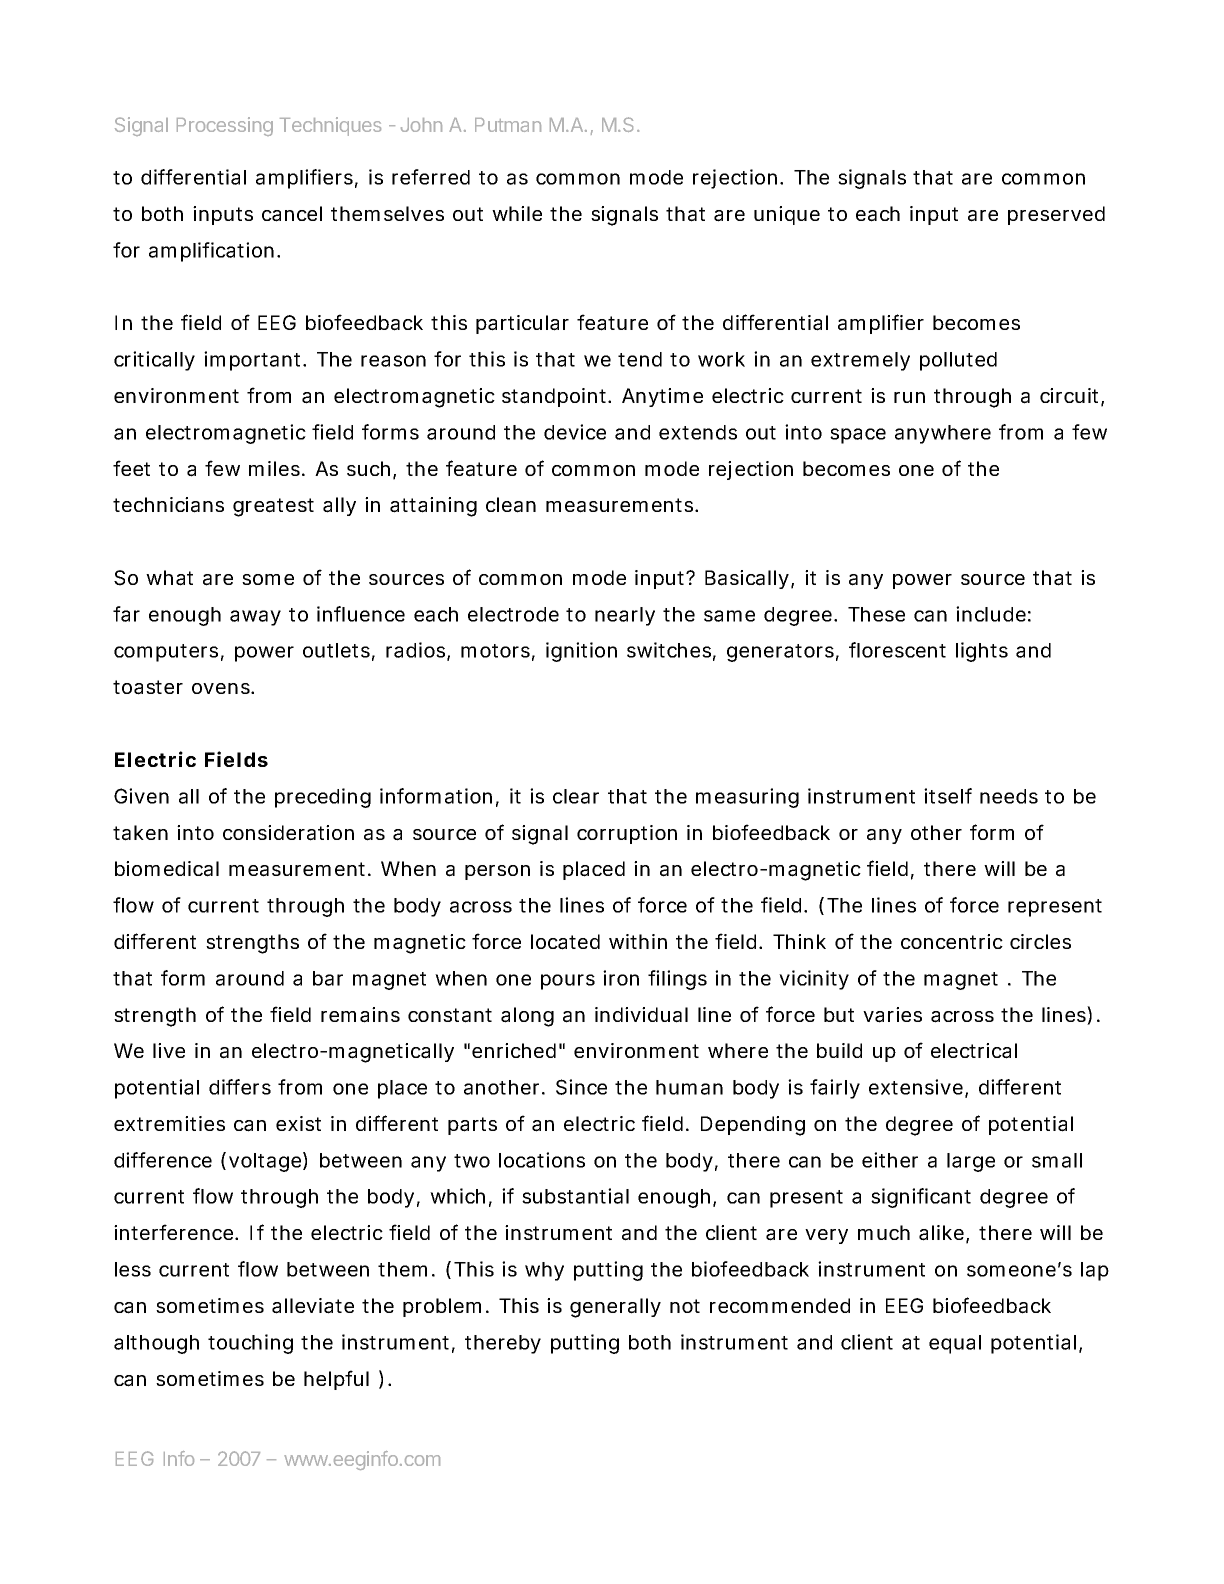 This screenshot has height=1584, width=1224. Describe the element at coordinates (955, 1344) in the screenshot. I see `equal` at that location.
